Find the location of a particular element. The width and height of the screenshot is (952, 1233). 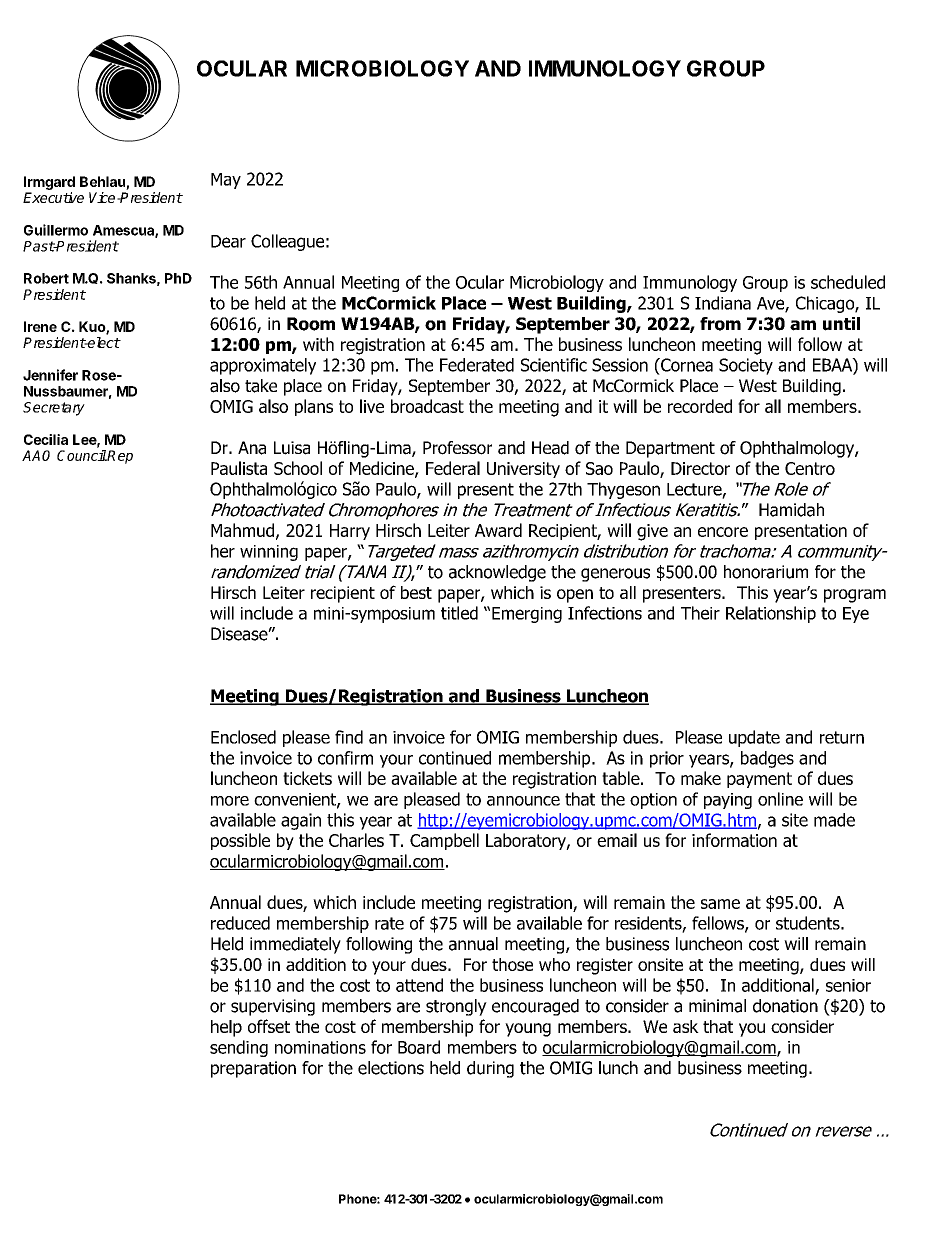

scheduled is located at coordinates (848, 282).
